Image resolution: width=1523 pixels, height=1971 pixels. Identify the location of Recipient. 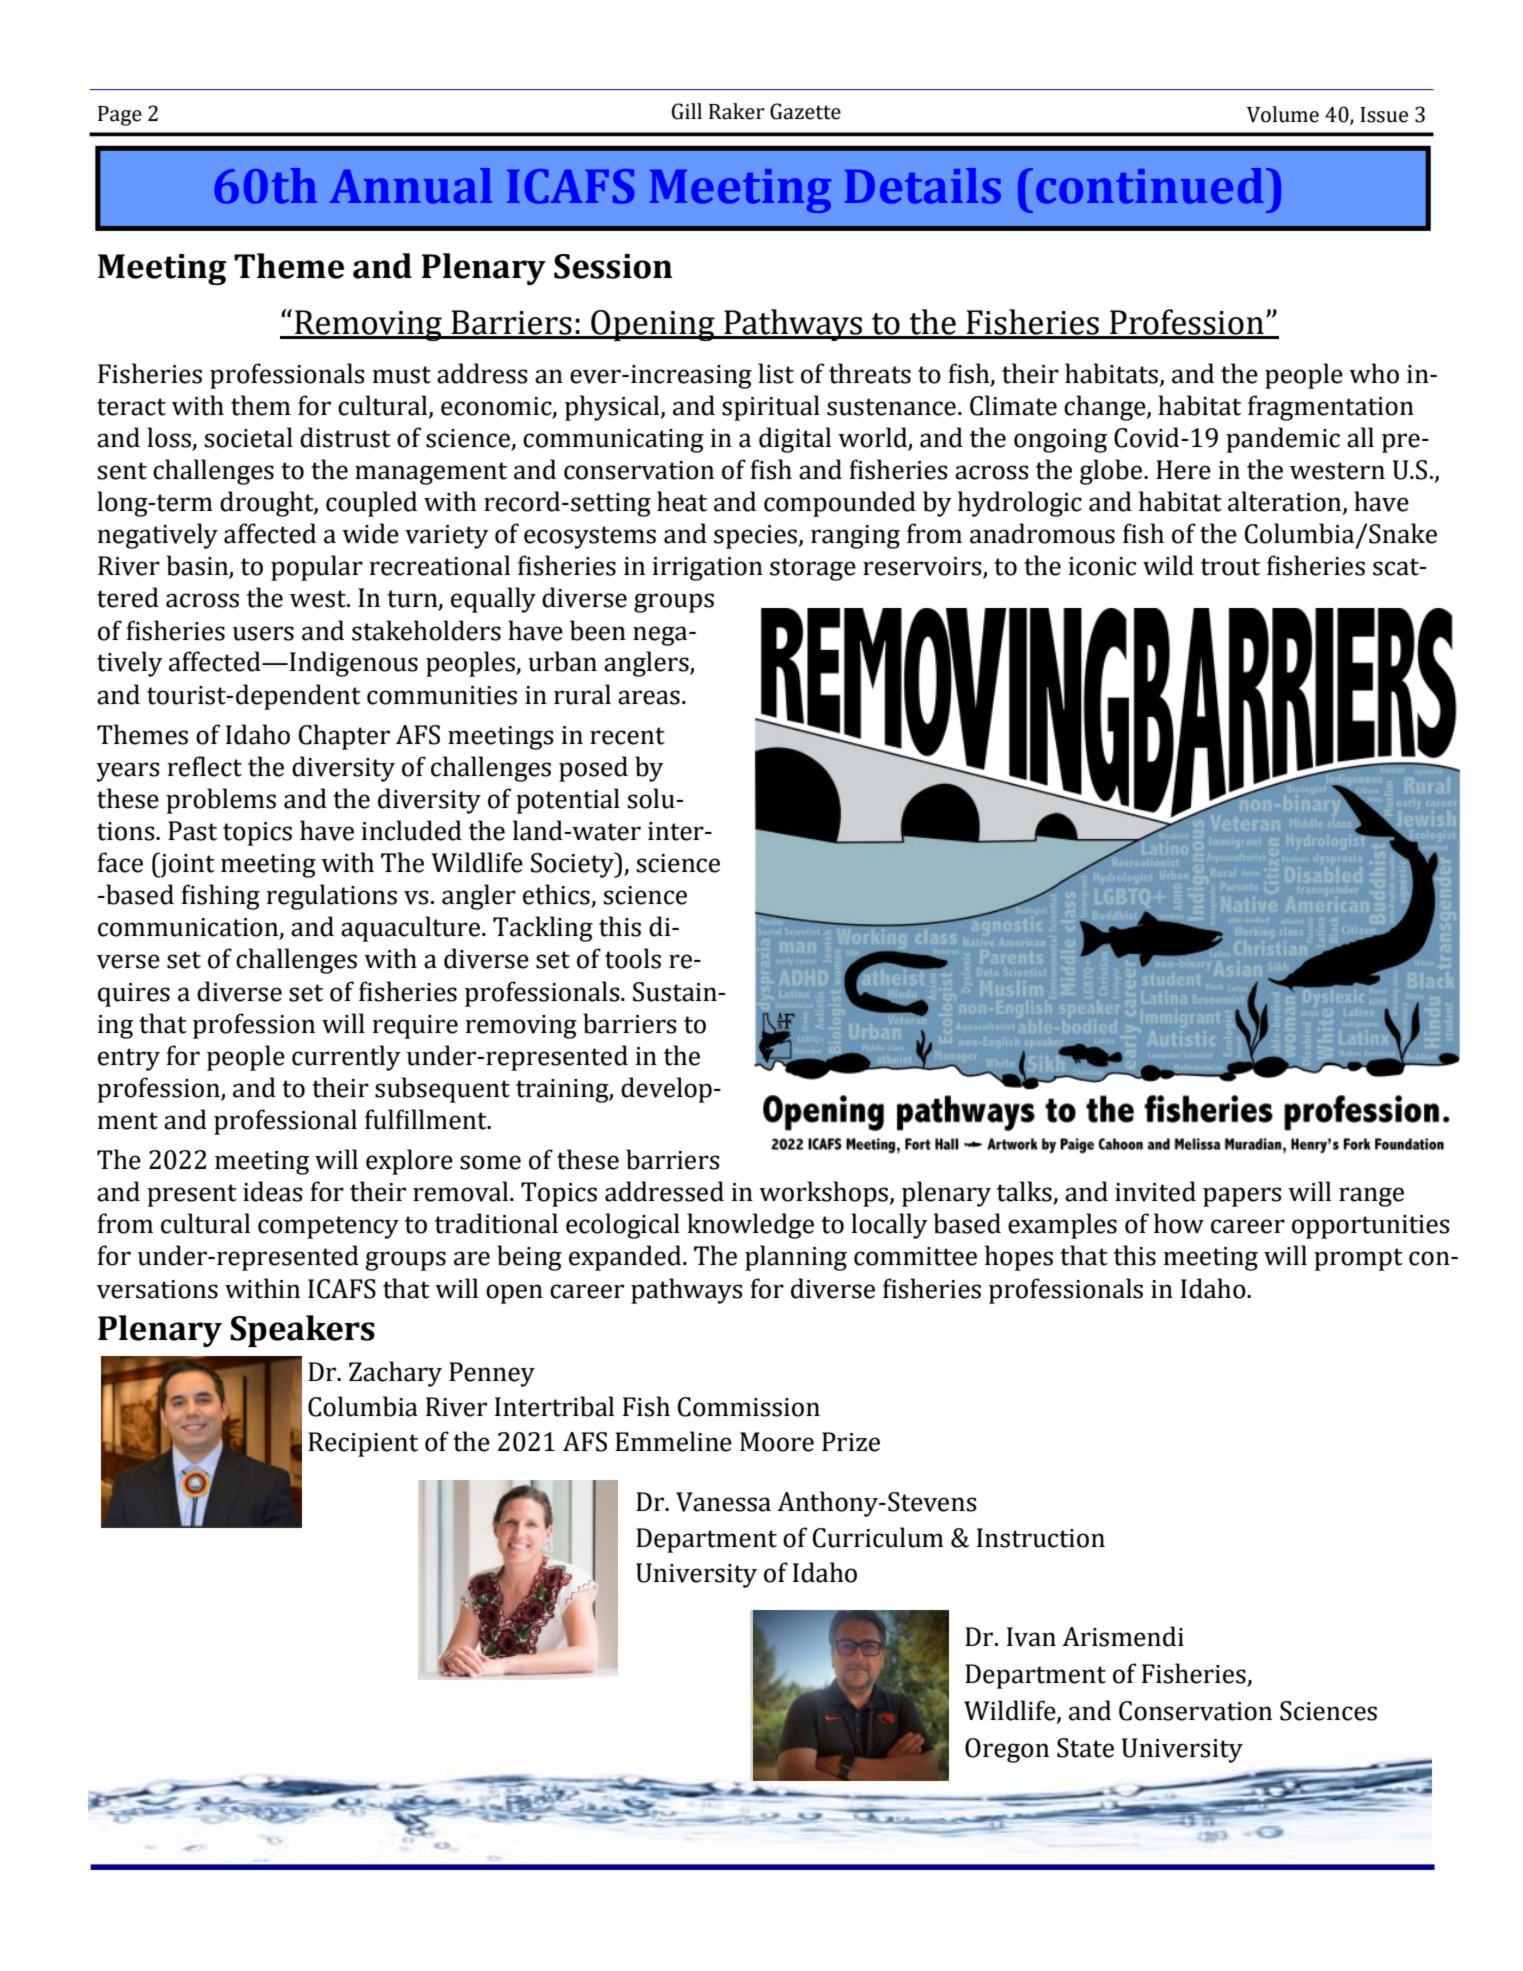
(363, 1444).
